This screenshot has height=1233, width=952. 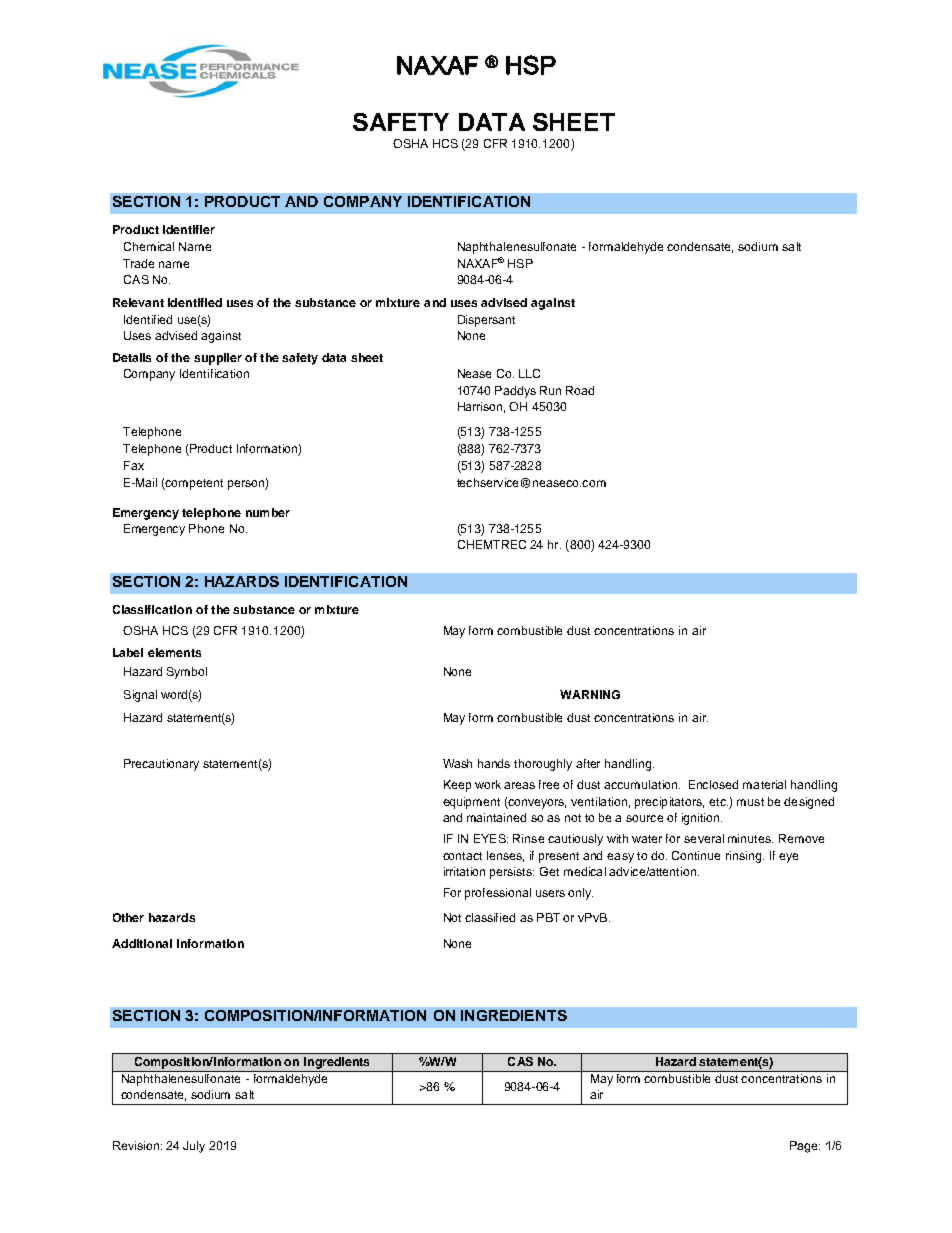 What do you see at coordinates (457, 763) in the screenshot?
I see `Wash` at bounding box center [457, 763].
